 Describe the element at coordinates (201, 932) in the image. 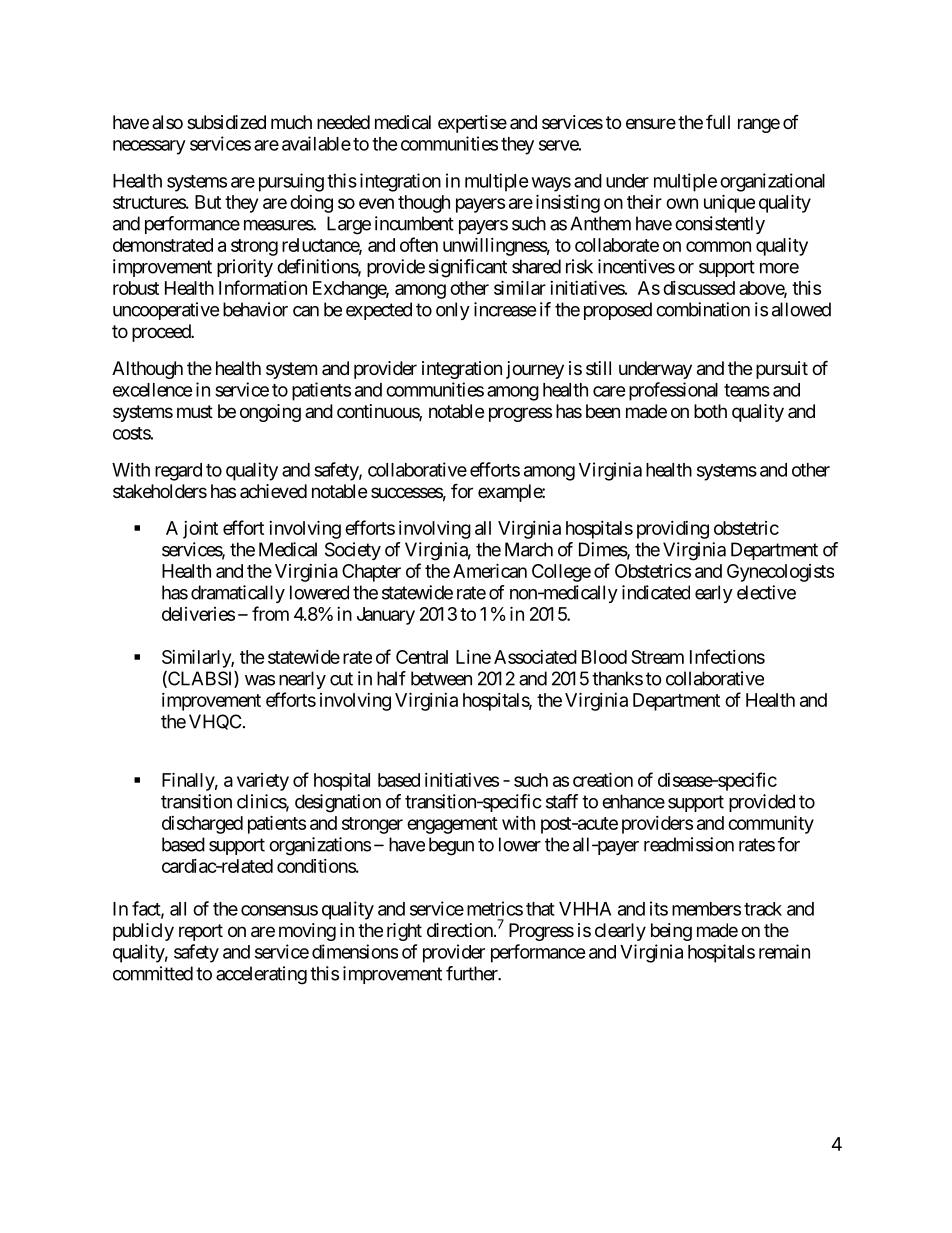

I see `report` at that location.
